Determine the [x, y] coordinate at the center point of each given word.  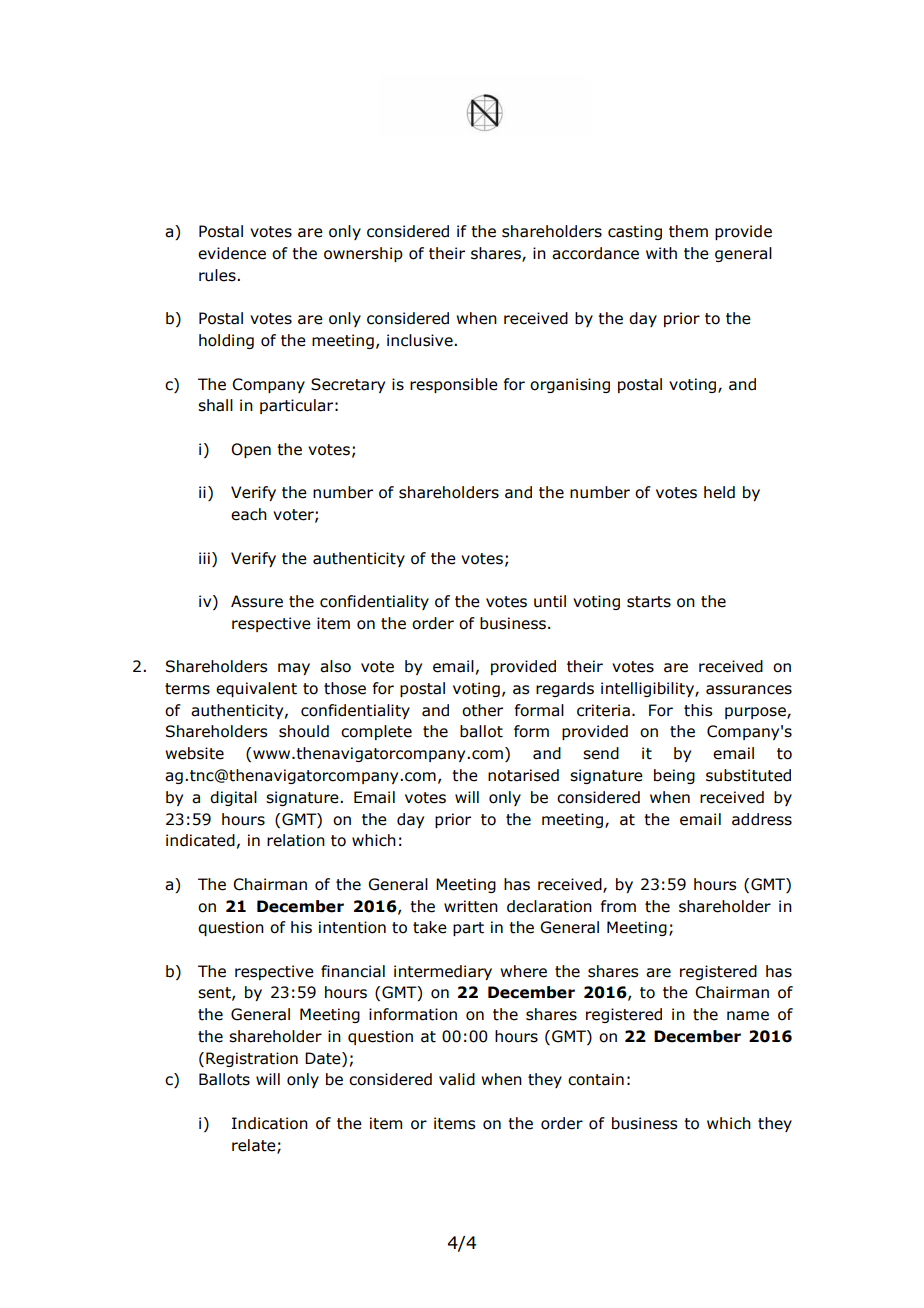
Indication [270, 1123]
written [471, 906]
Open [251, 450]
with [661, 253]
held [719, 492]
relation [296, 840]
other [482, 710]
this [698, 710]
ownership [363, 254]
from [618, 906]
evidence [232, 253]
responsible [454, 385]
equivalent [256, 689]
